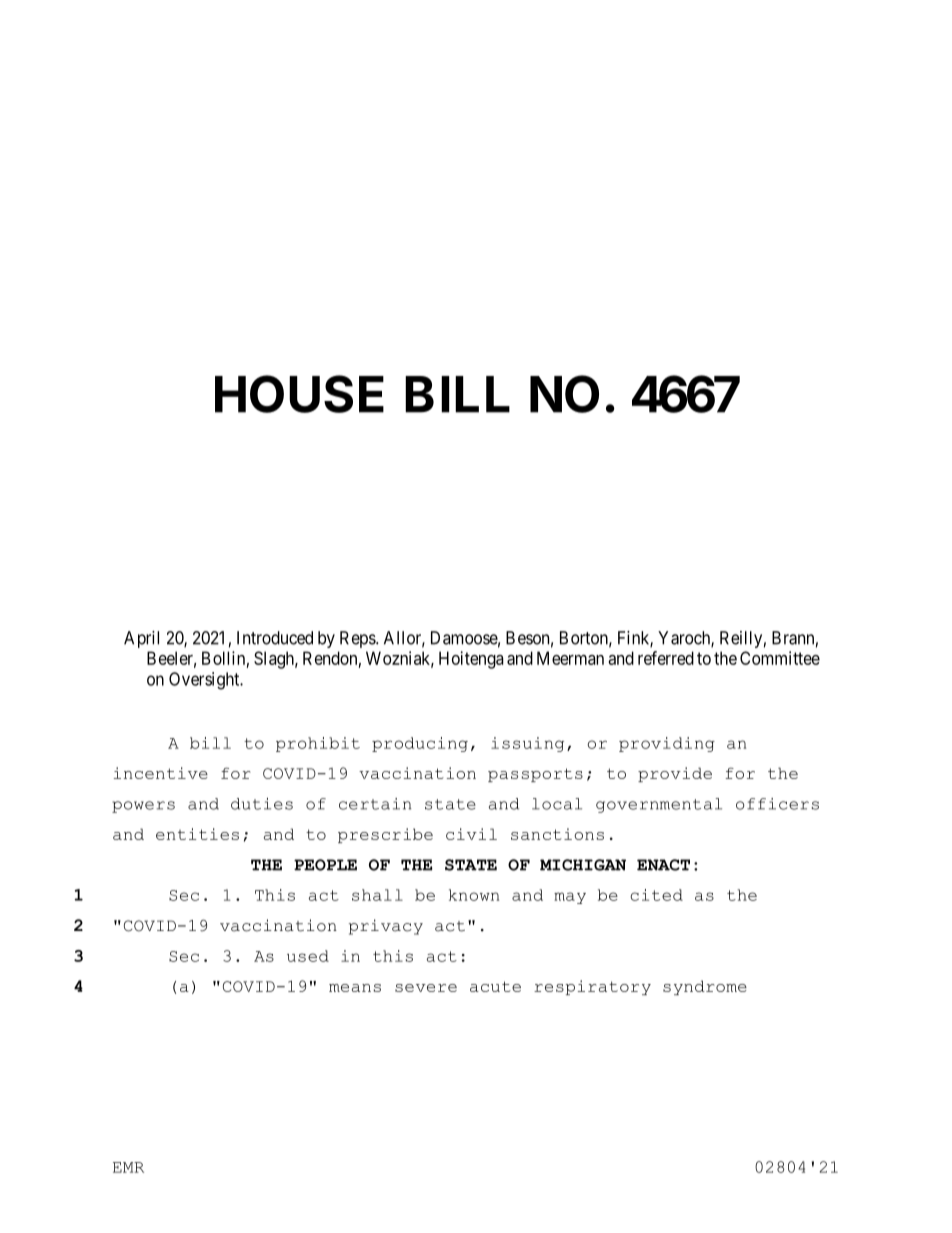 This image has height=1233, width=952. Describe the element at coordinates (308, 956) in the image. I see `used` at that location.
